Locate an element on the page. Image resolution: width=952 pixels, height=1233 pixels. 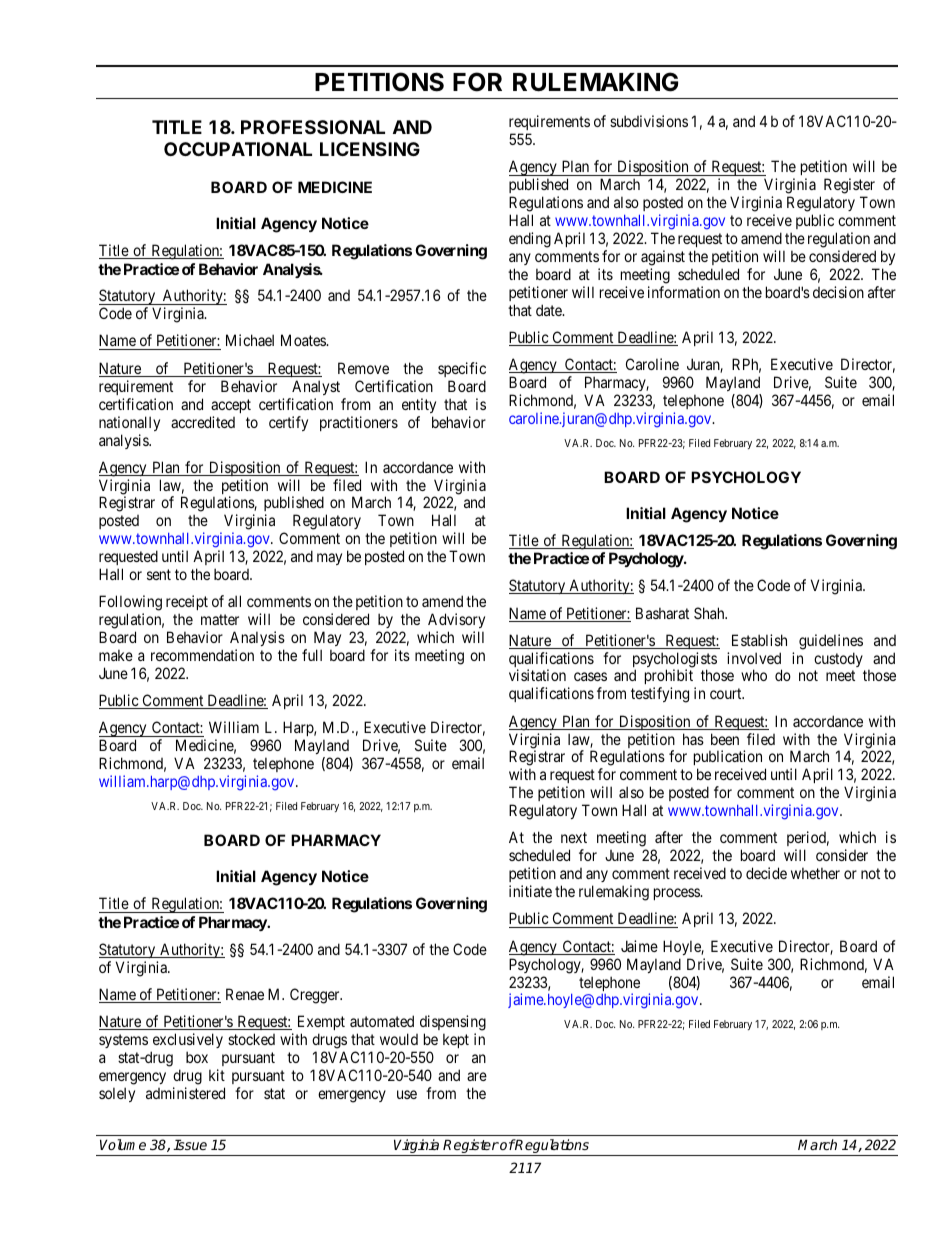
LICENSING is located at coordinates (370, 149).
